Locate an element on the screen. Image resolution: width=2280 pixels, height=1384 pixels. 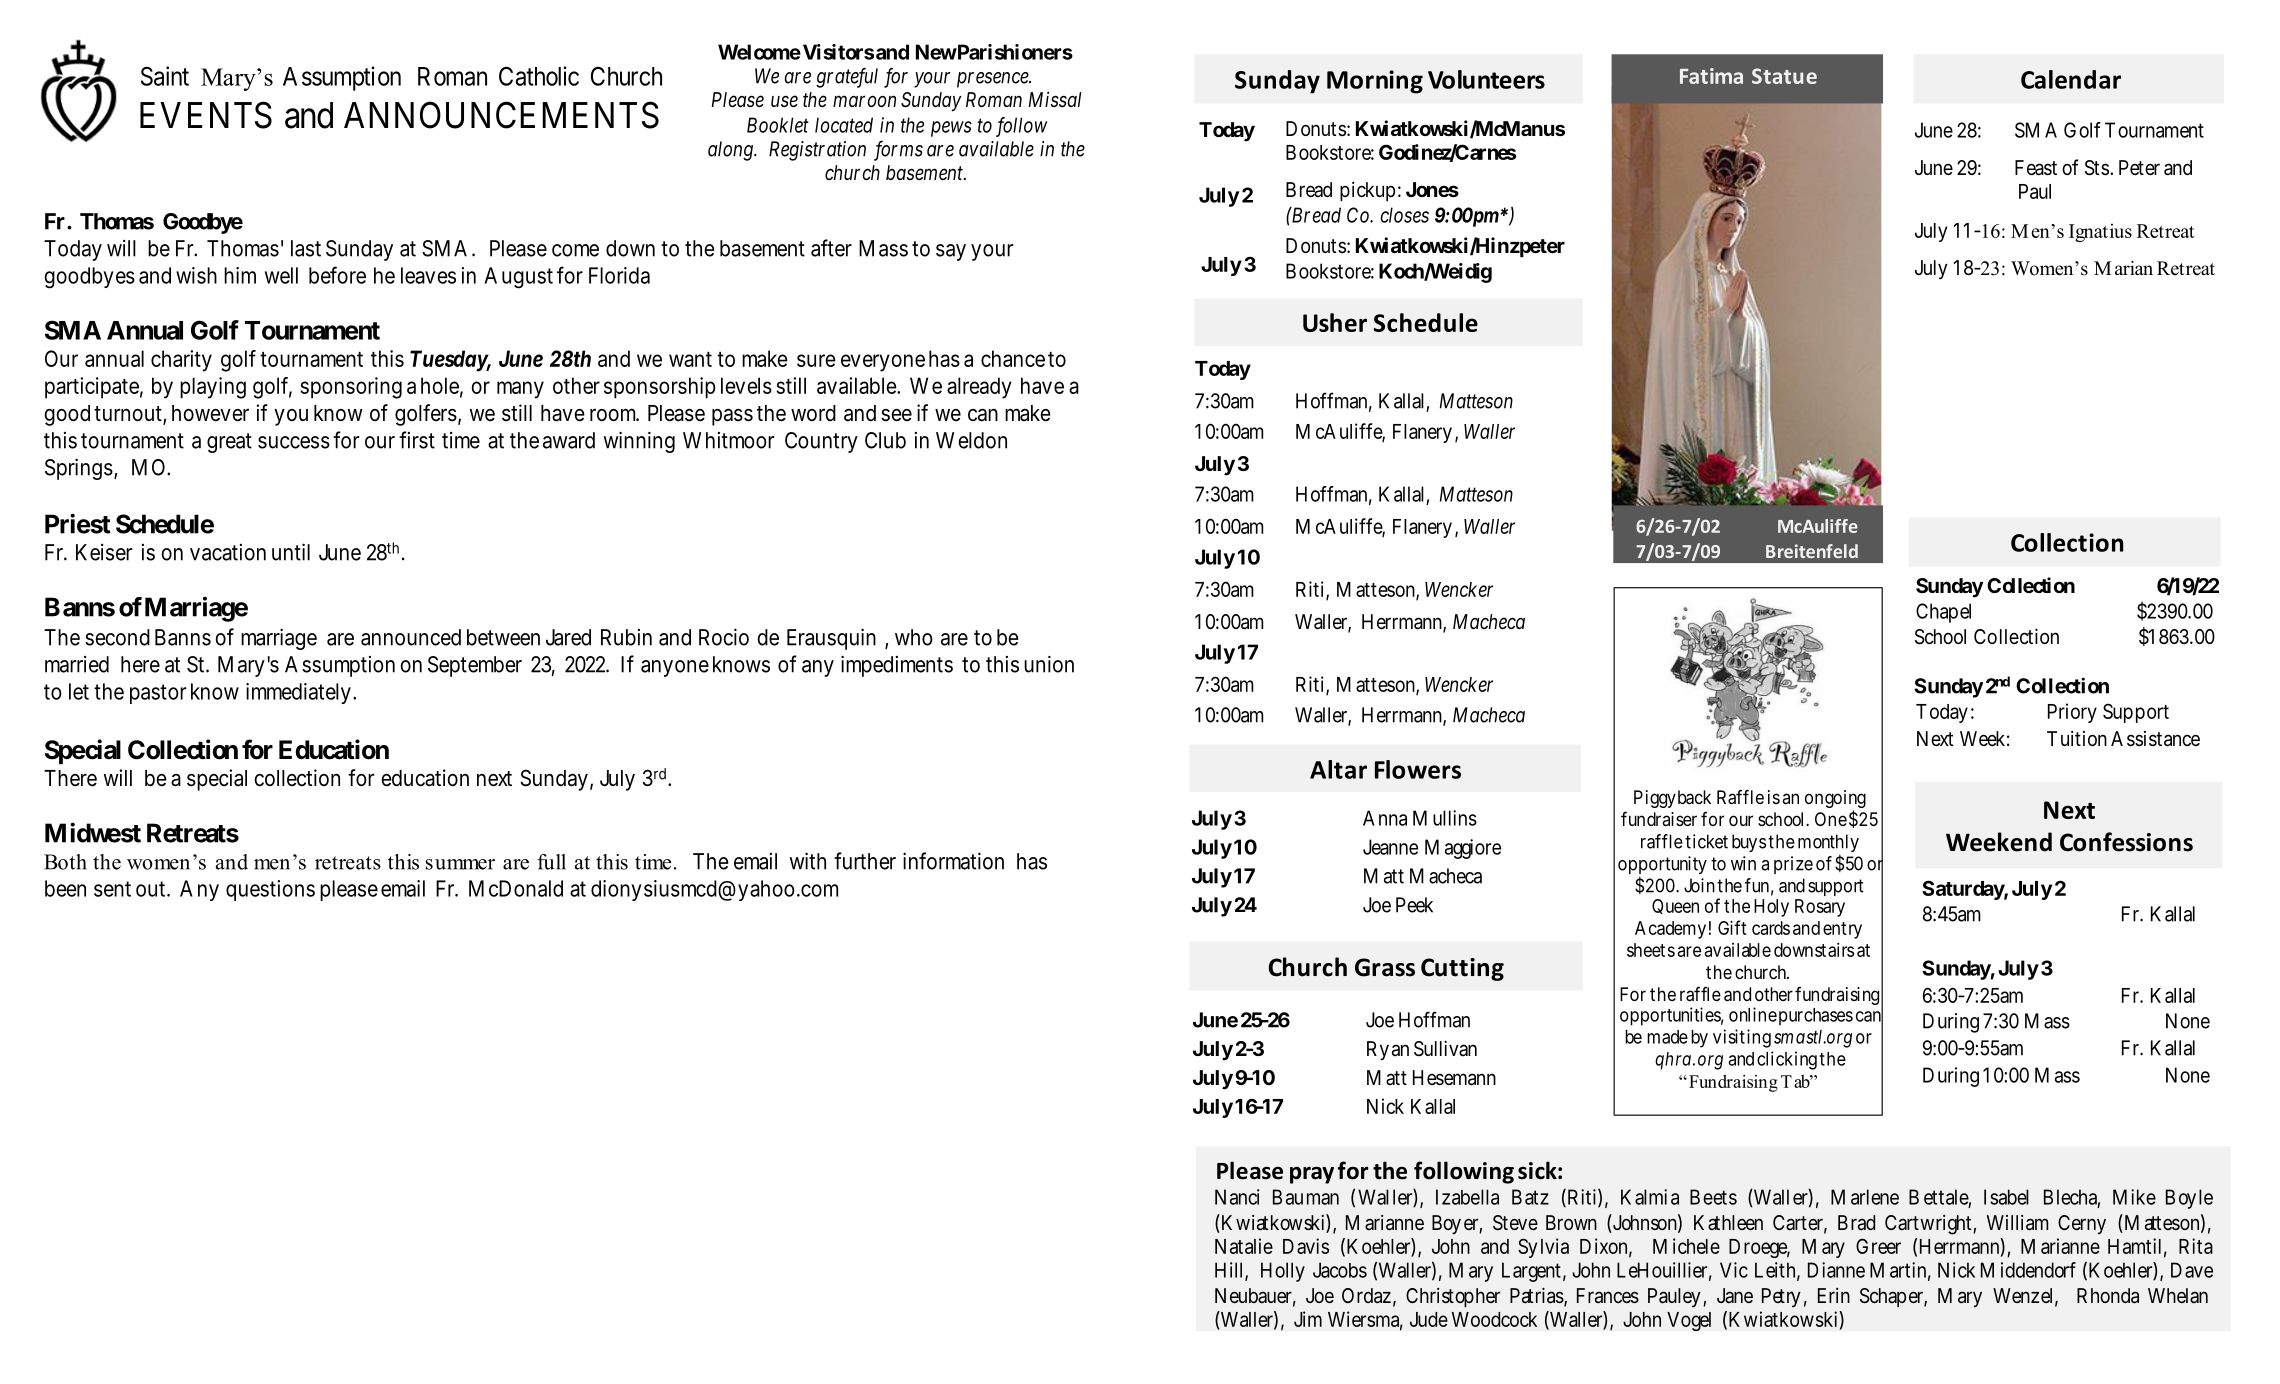
presence is located at coordinates (994, 80).
